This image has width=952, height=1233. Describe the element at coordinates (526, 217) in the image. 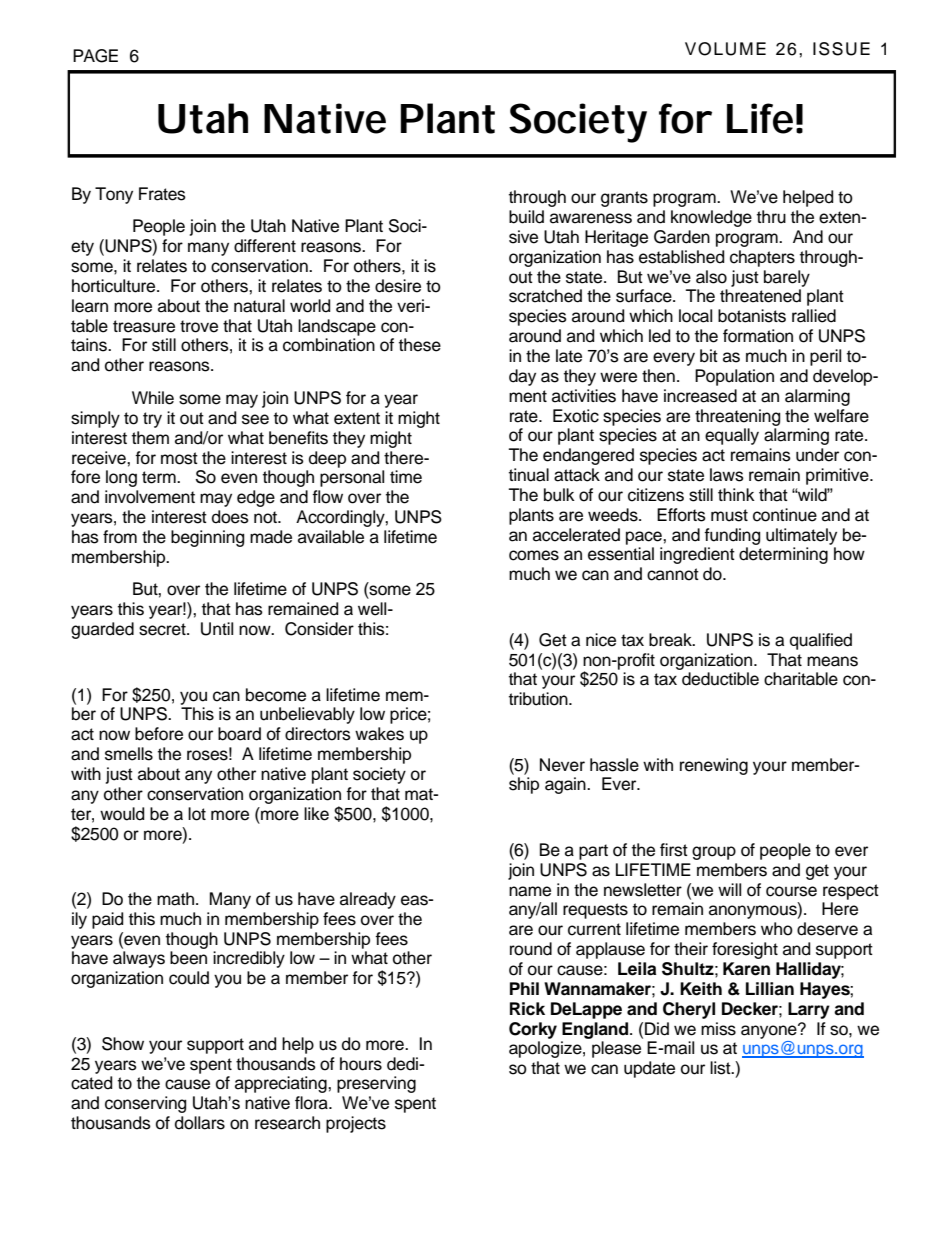

I see `build` at that location.
